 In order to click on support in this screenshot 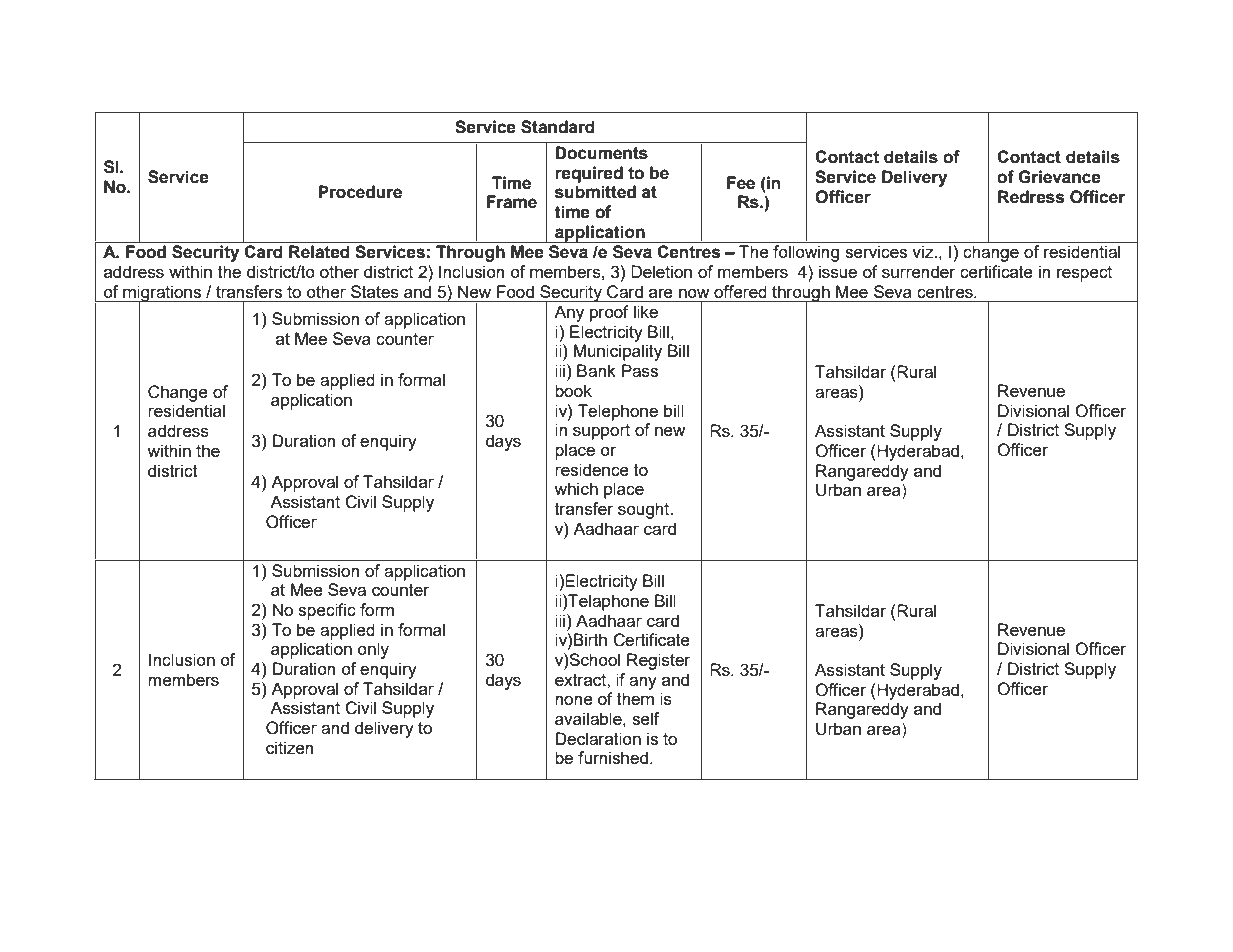, I will do `click(601, 432)`.
